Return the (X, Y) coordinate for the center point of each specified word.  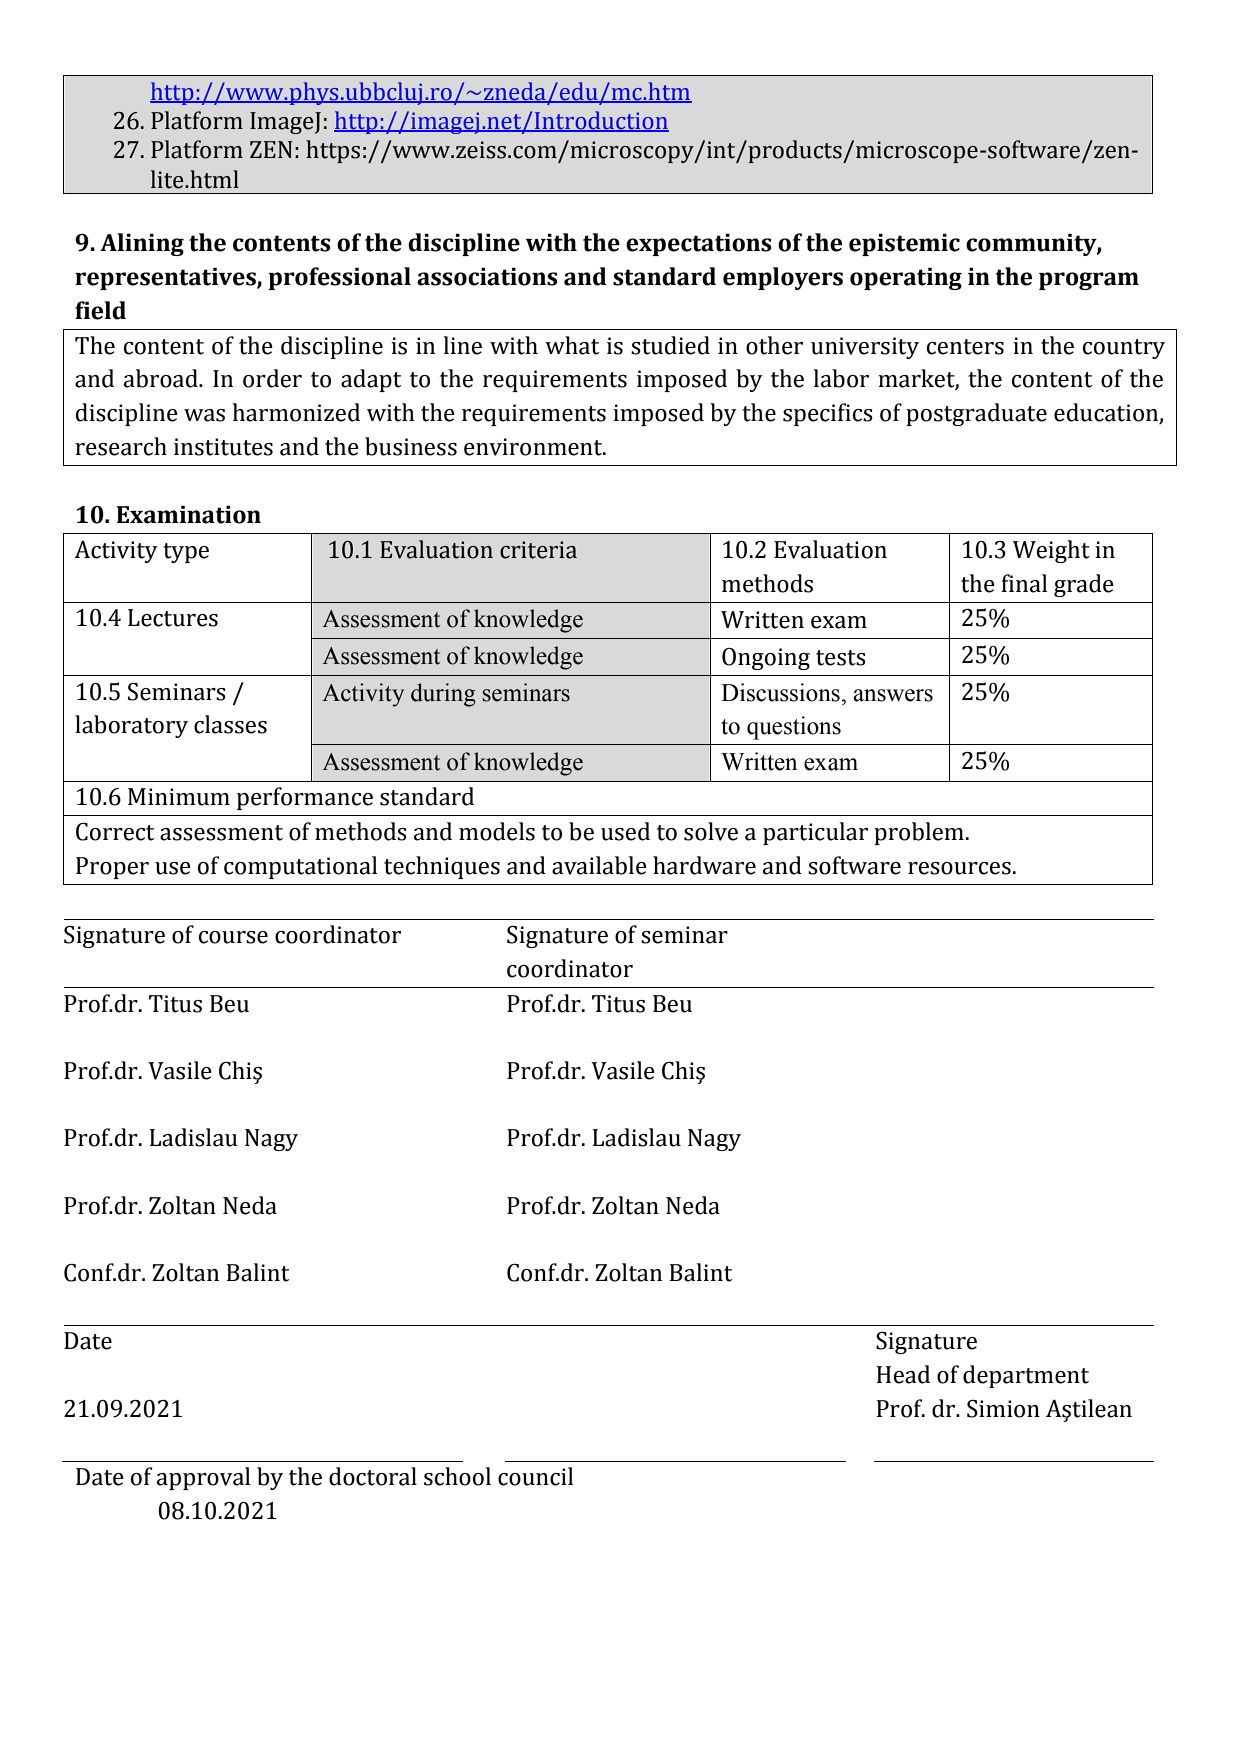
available (599, 865)
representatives (166, 278)
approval (203, 1478)
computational (300, 867)
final (1024, 583)
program (1089, 281)
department (1026, 1376)
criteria (538, 550)
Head (903, 1374)
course (233, 937)
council (535, 1476)
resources (959, 868)
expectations (699, 244)
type (186, 553)
